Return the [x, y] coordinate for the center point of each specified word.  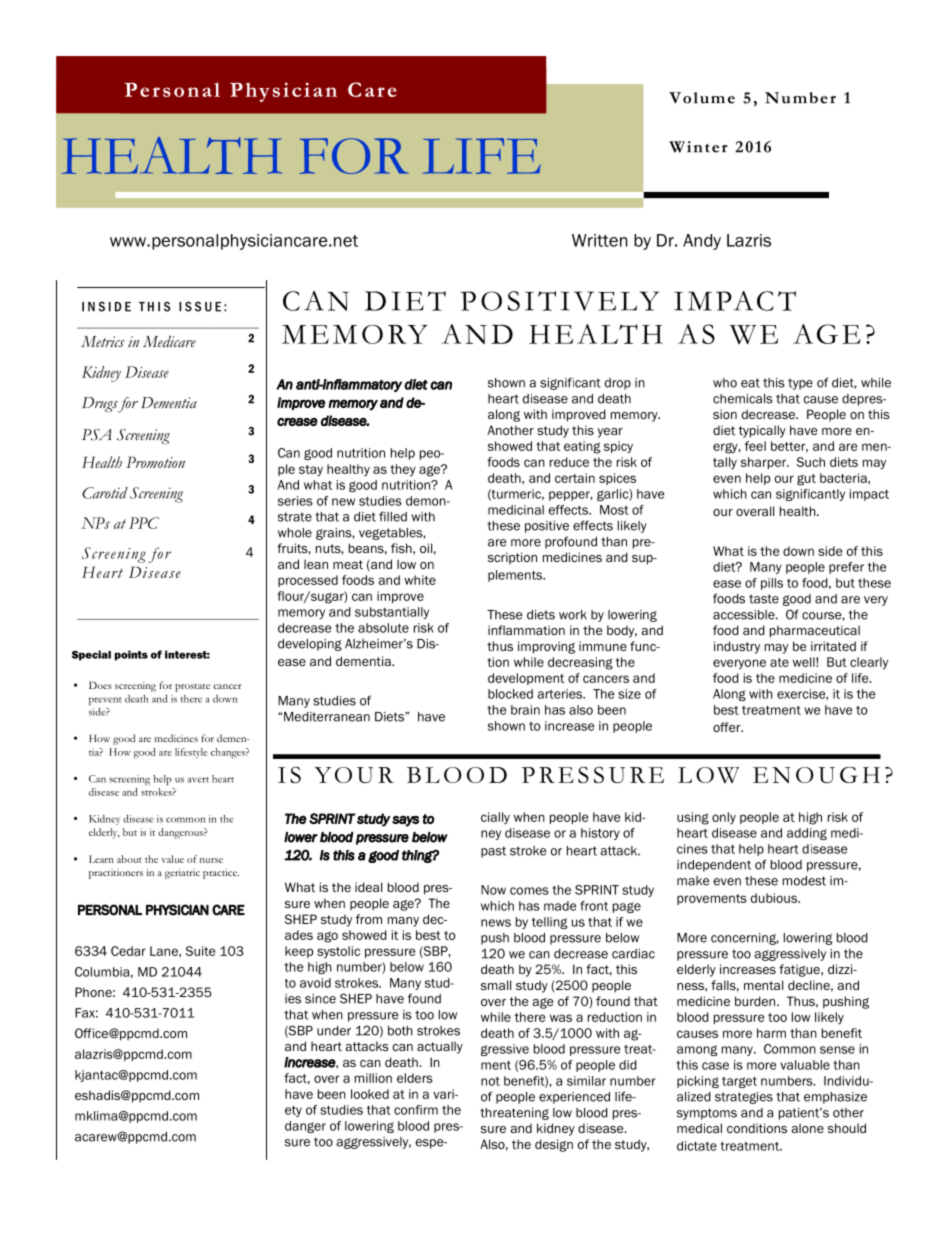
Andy [702, 242]
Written [599, 240]
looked [370, 1094]
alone [807, 1128]
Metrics [102, 342]
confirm [416, 1110]
